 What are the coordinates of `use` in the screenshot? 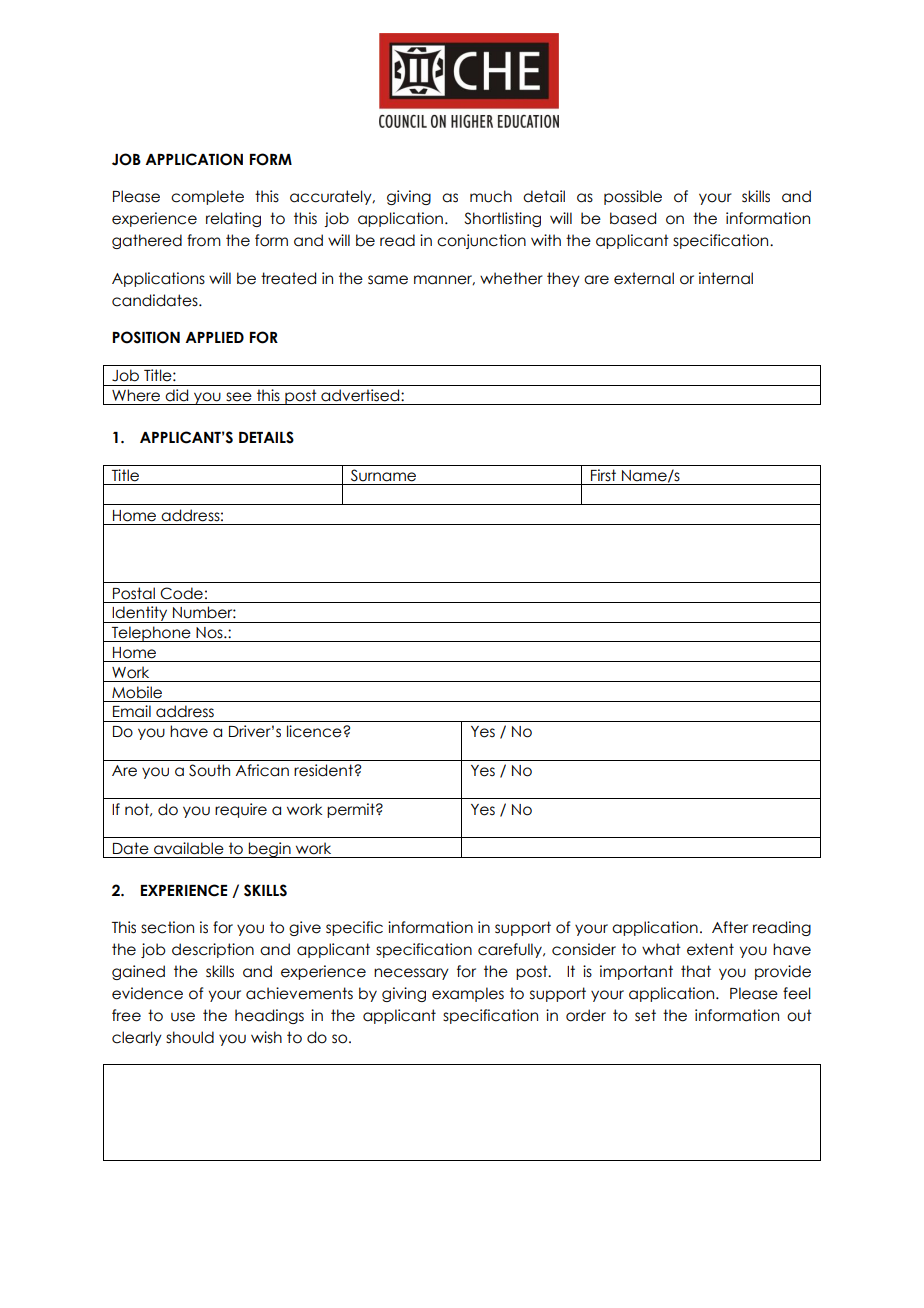 It's located at (183, 1017).
